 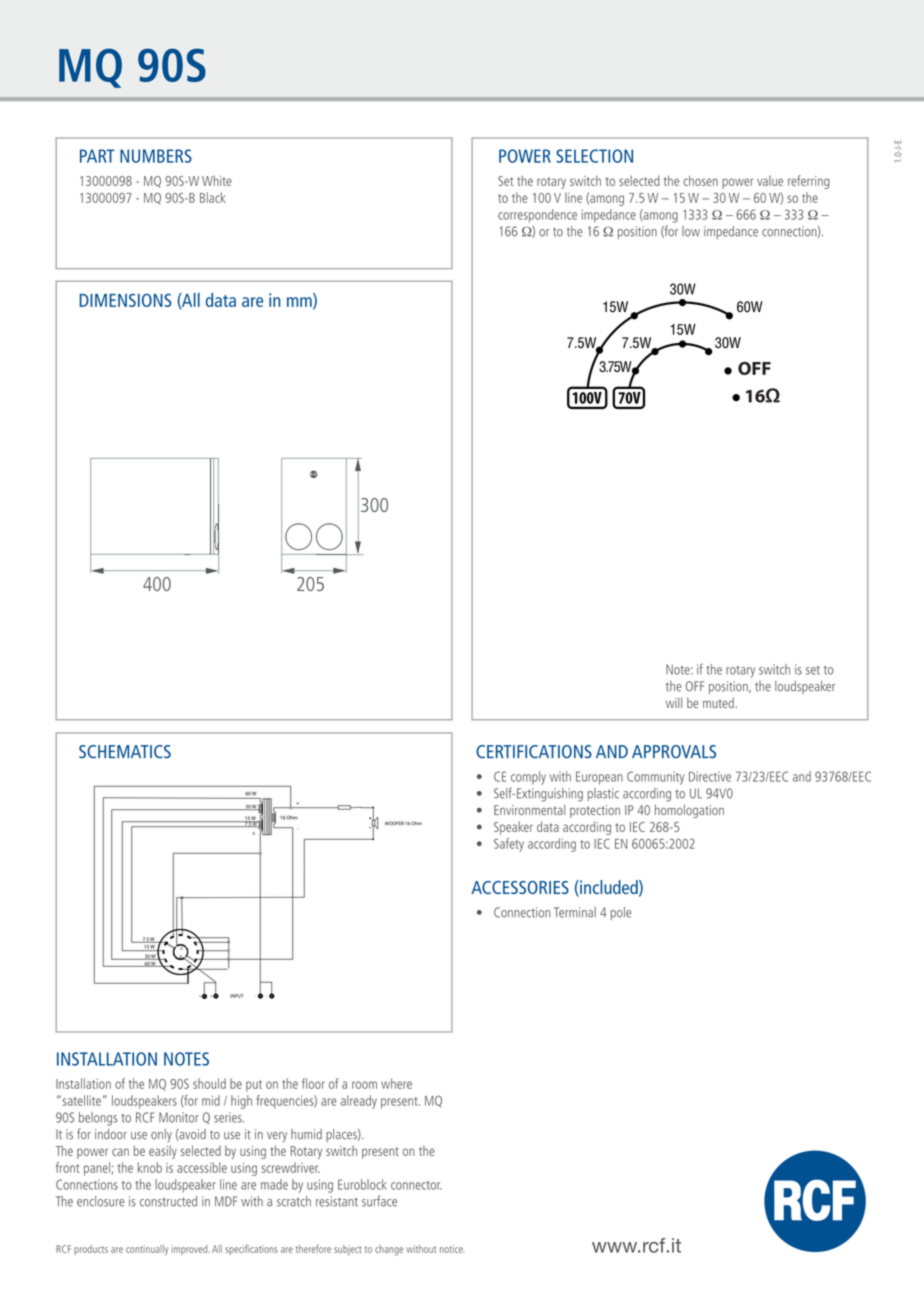 What do you see at coordinates (125, 752) in the image?
I see `SCHEMATICS` at bounding box center [125, 752].
